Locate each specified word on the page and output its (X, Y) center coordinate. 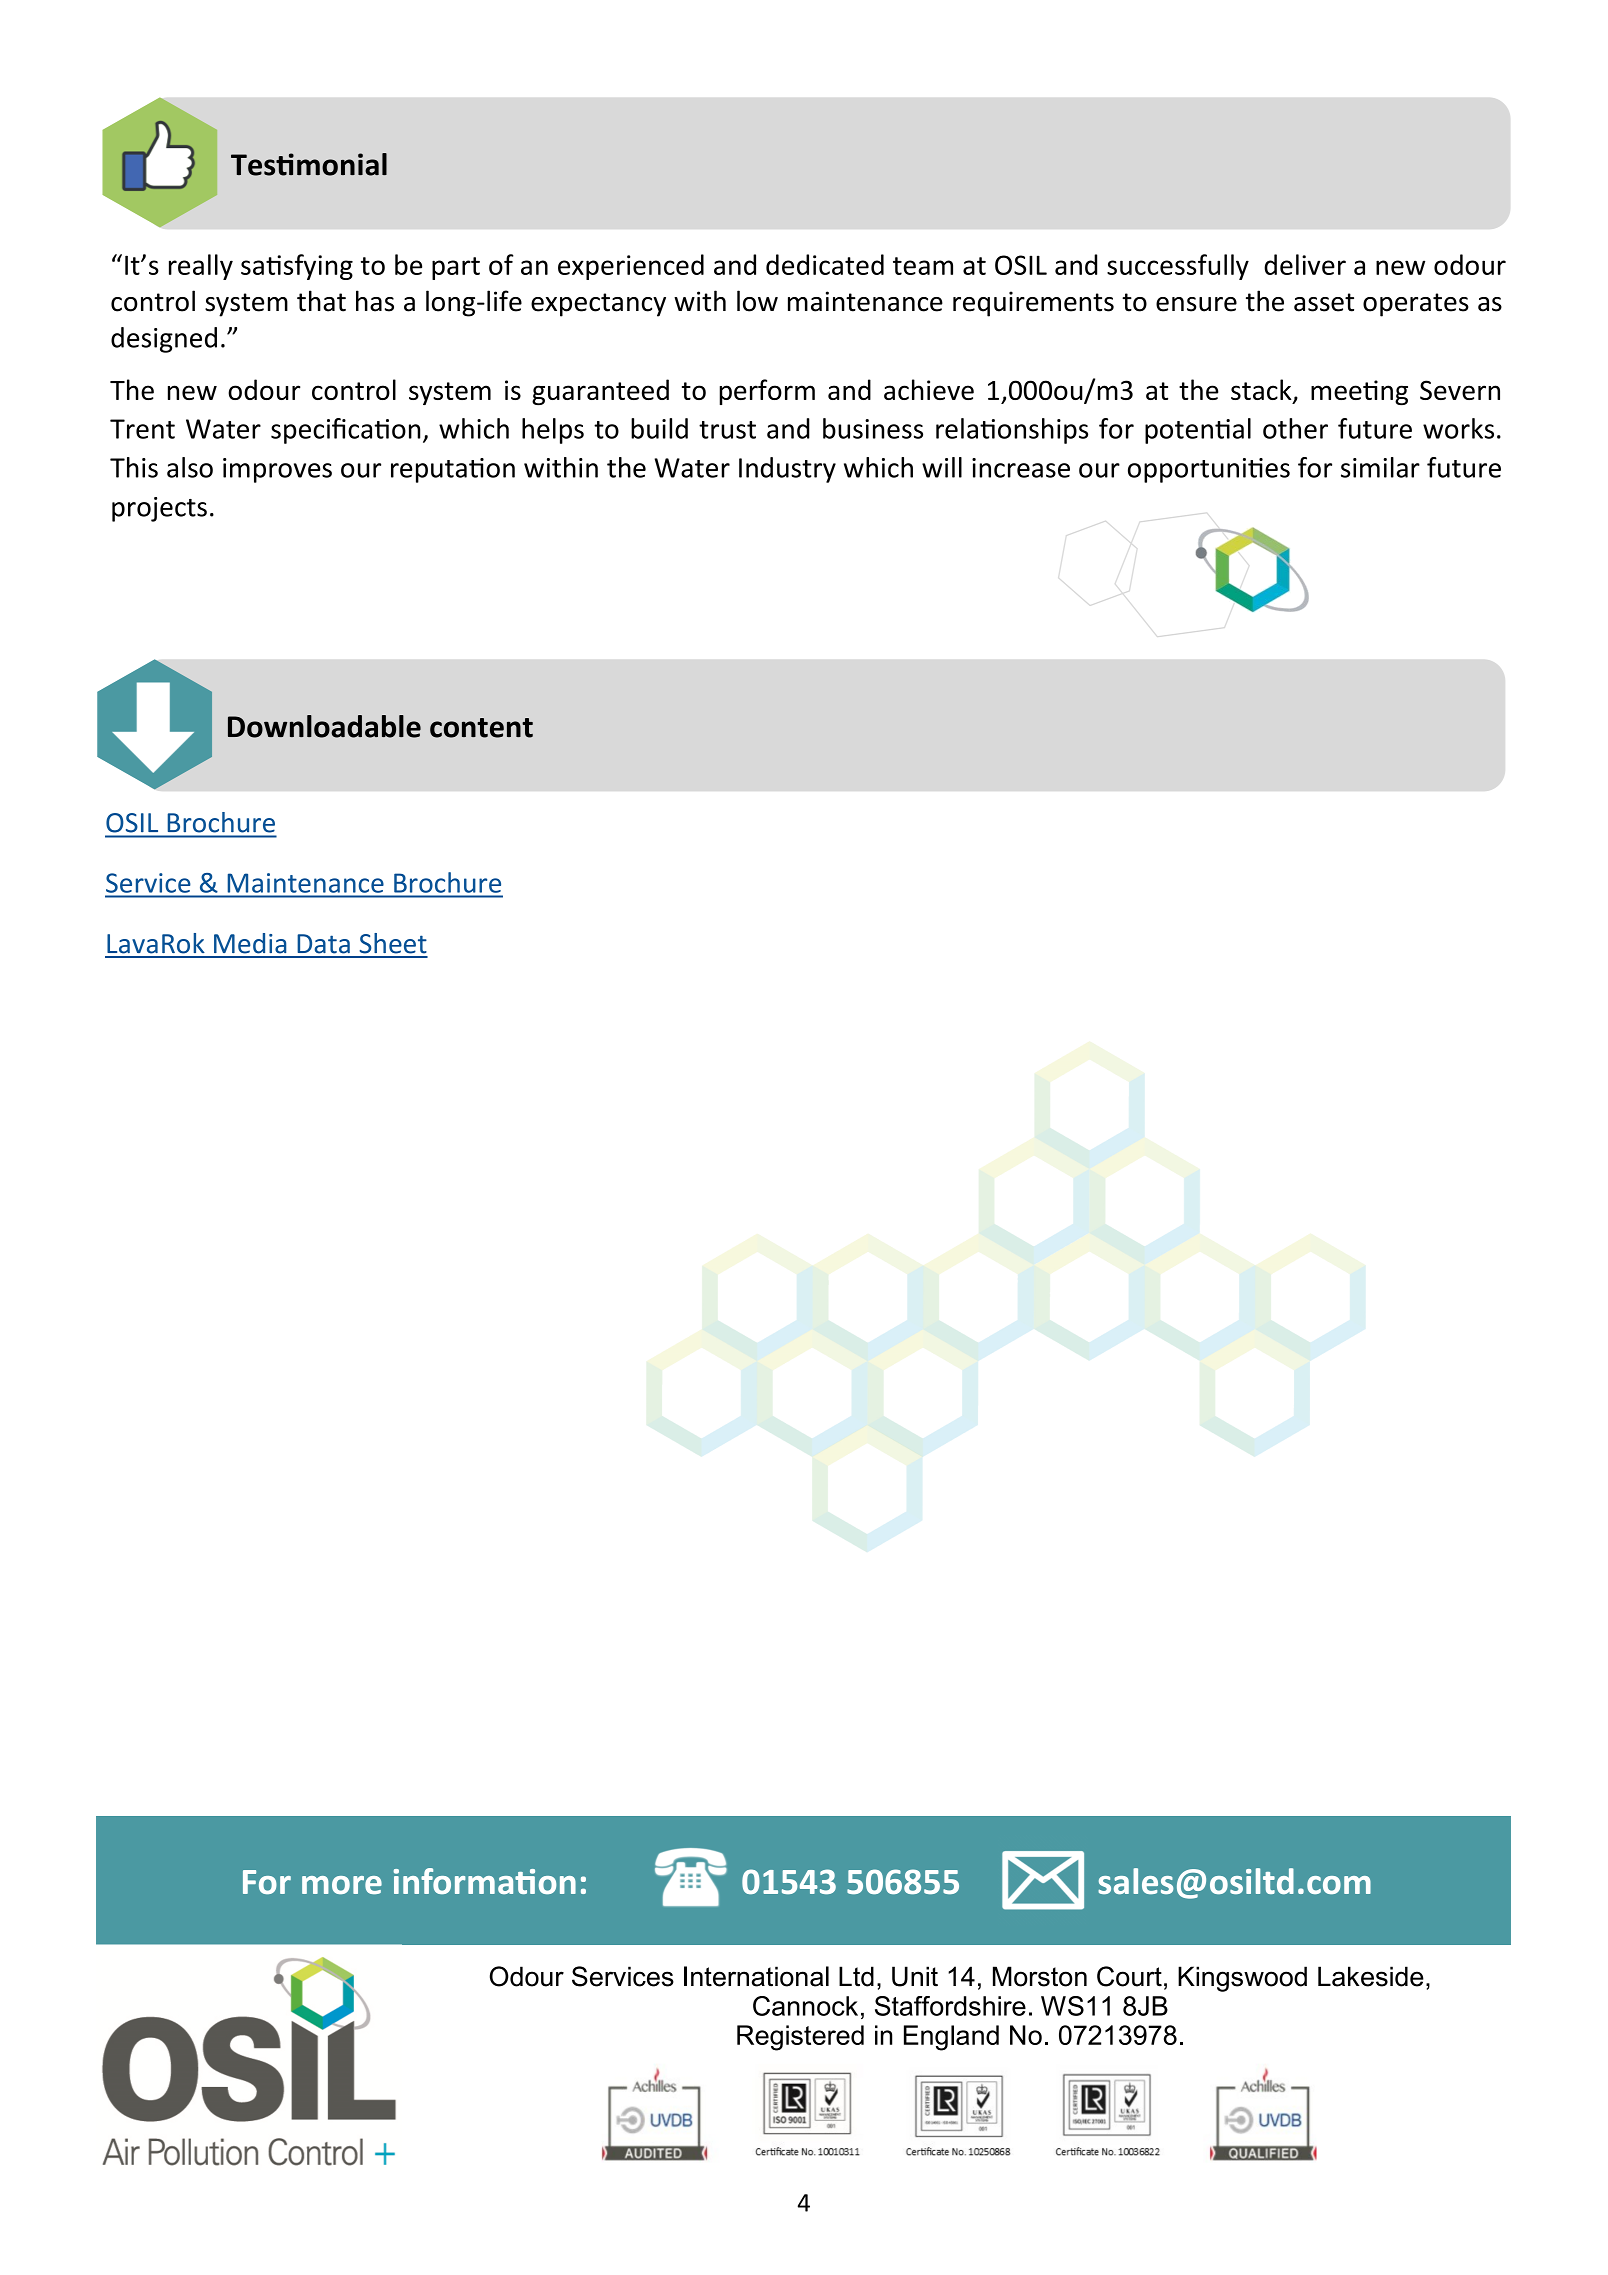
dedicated (825, 264)
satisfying (297, 267)
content (481, 728)
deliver (1305, 264)
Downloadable (324, 726)
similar (1380, 467)
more (342, 1885)
